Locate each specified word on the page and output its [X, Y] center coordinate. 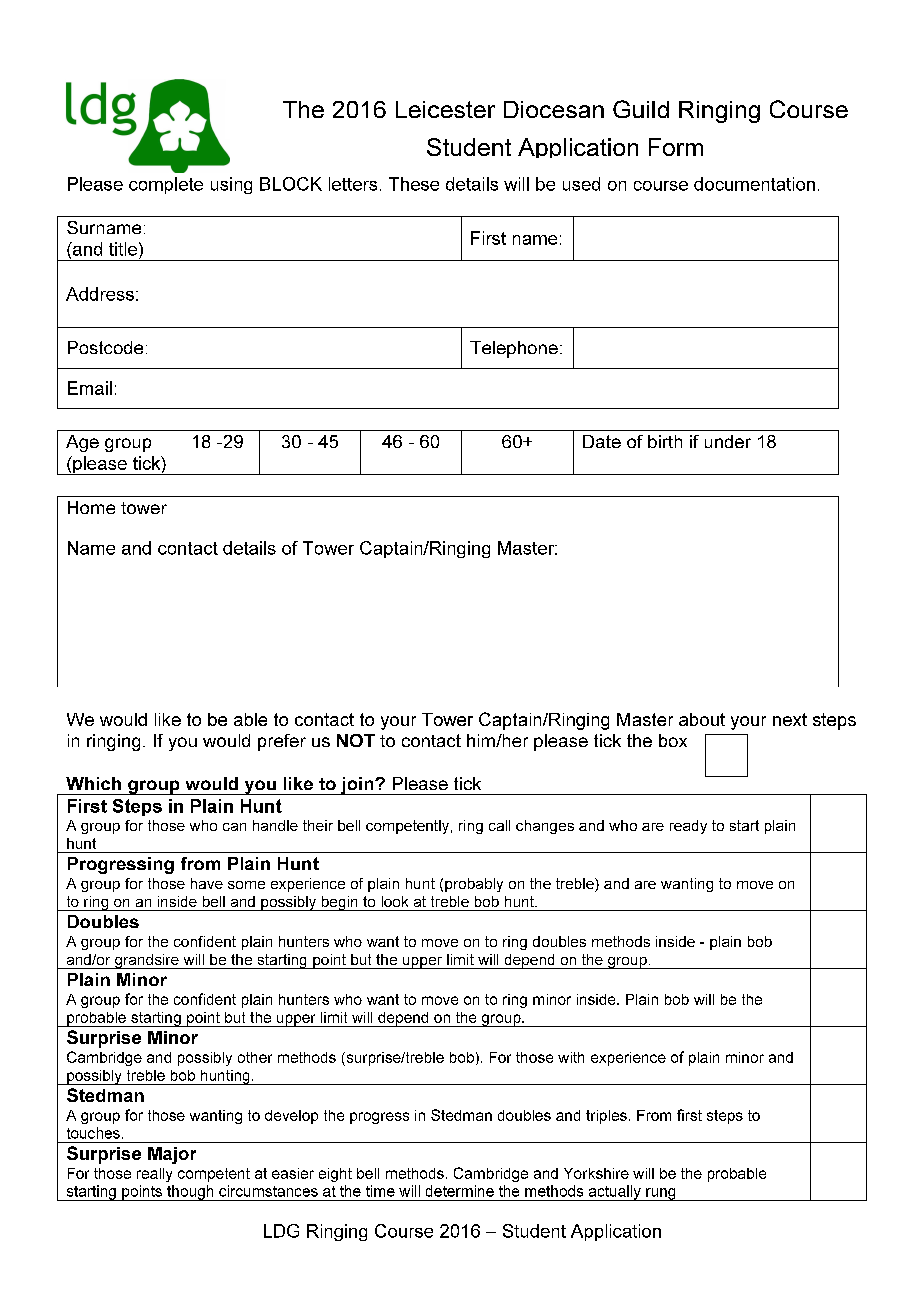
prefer [282, 742]
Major [172, 1155]
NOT [356, 740]
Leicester [445, 109]
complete [166, 185]
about [702, 719]
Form [676, 147]
